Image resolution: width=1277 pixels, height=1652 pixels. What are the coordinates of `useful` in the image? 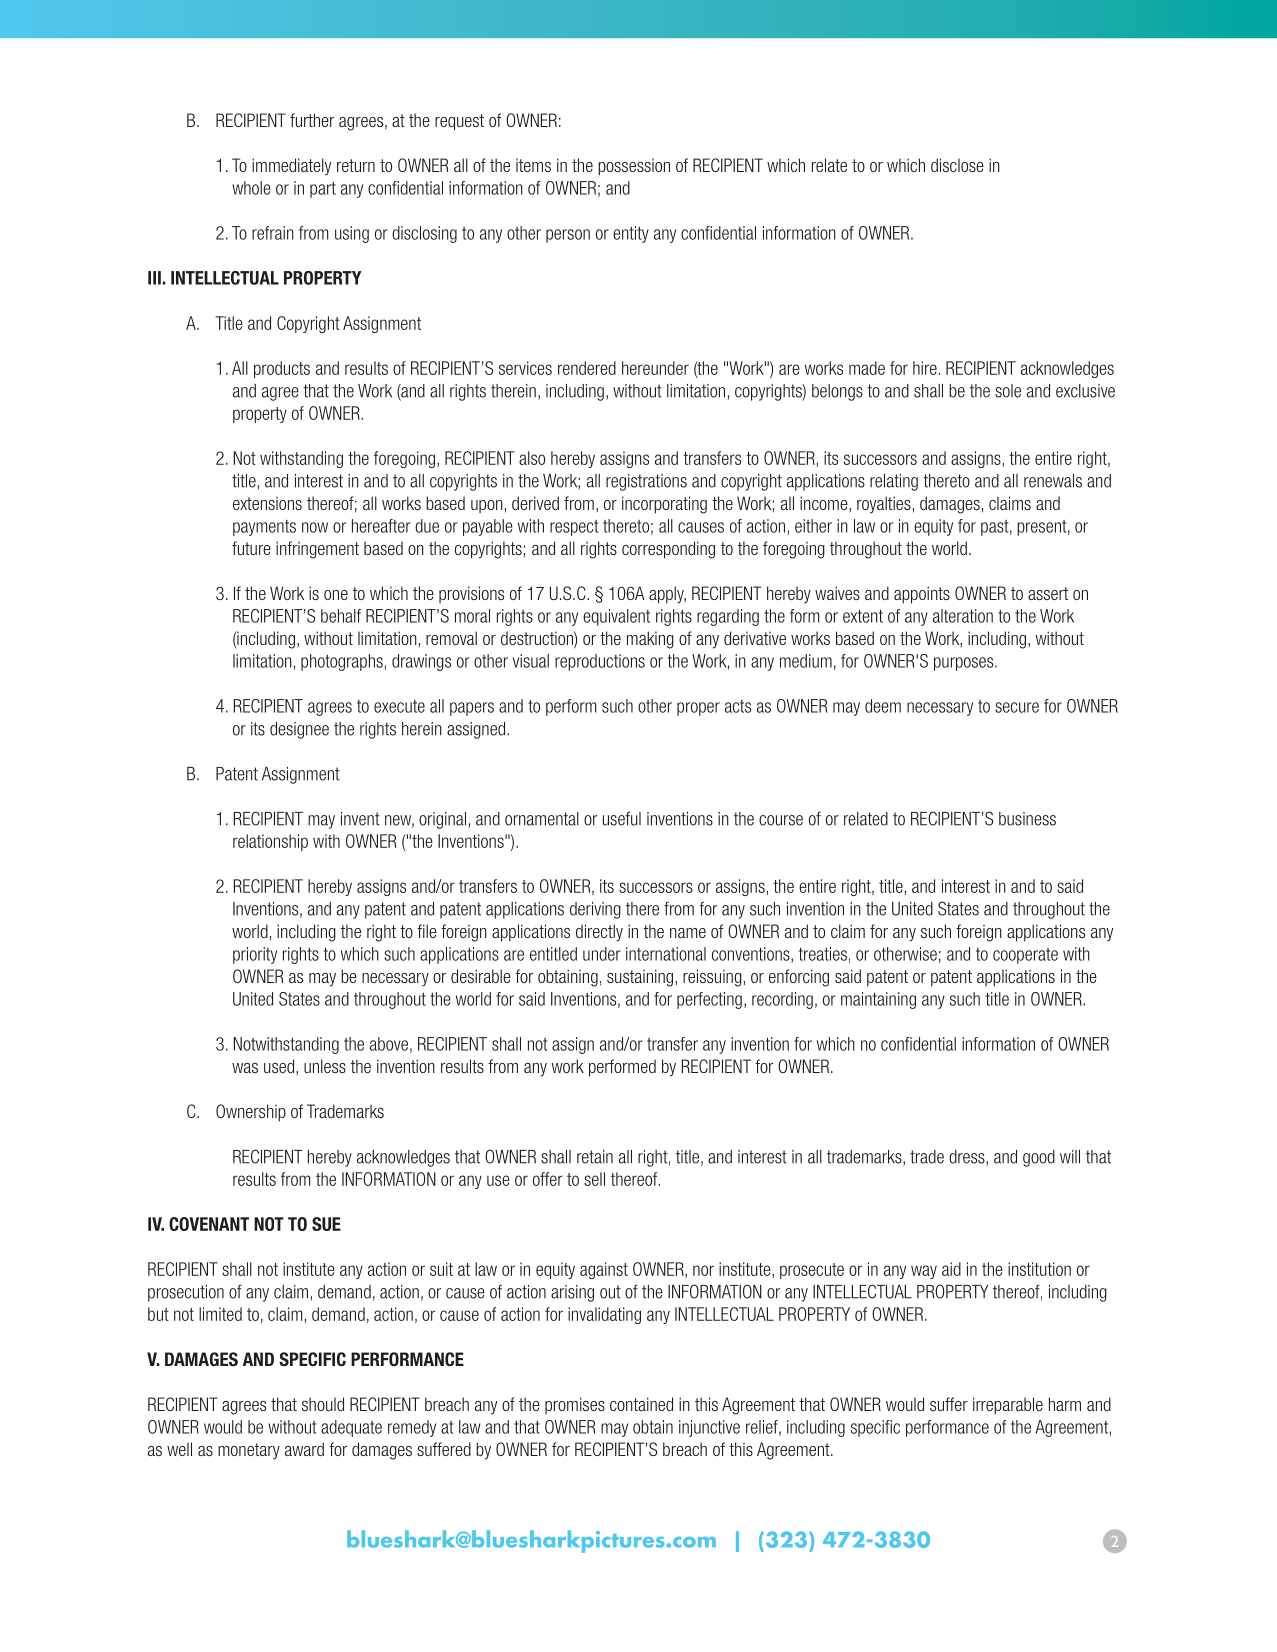 It's located at (622, 818).
